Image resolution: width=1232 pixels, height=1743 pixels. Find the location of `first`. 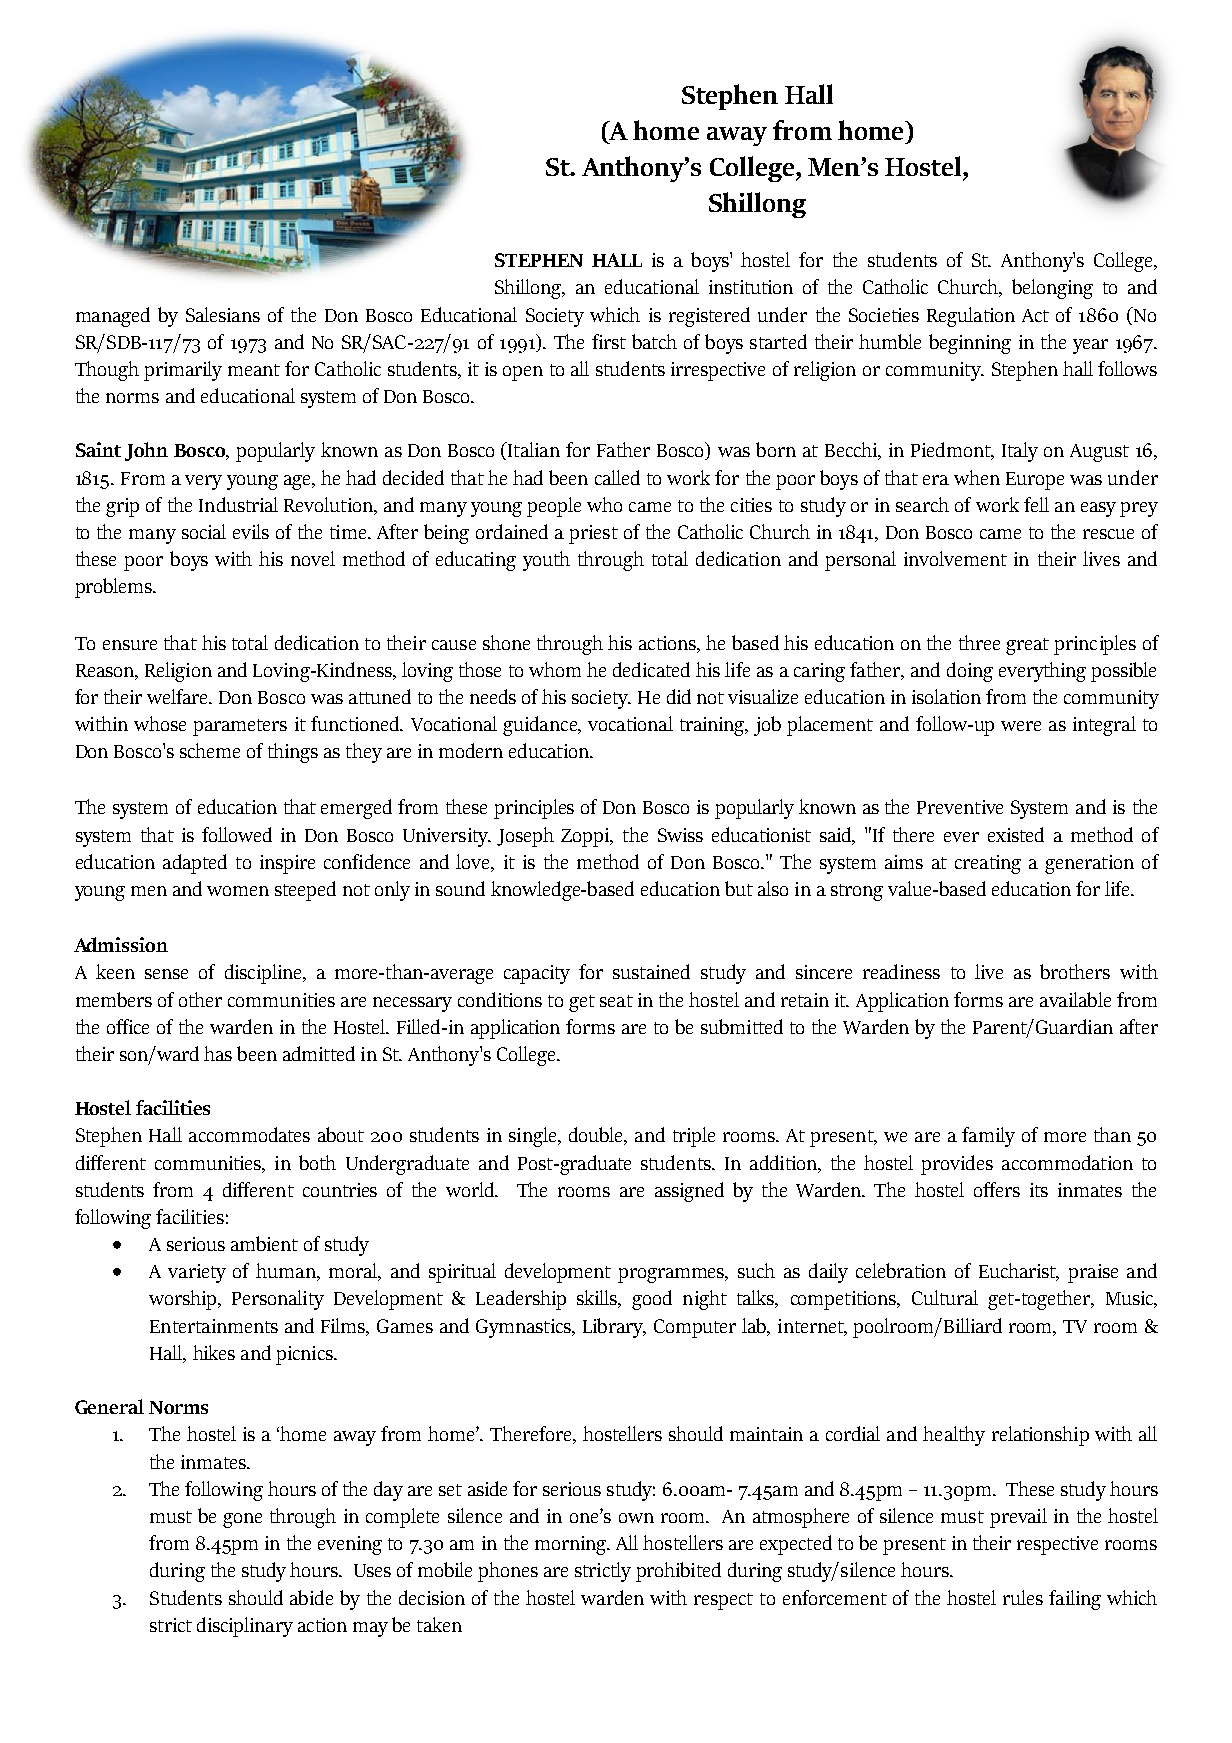

first is located at coordinates (609, 341).
